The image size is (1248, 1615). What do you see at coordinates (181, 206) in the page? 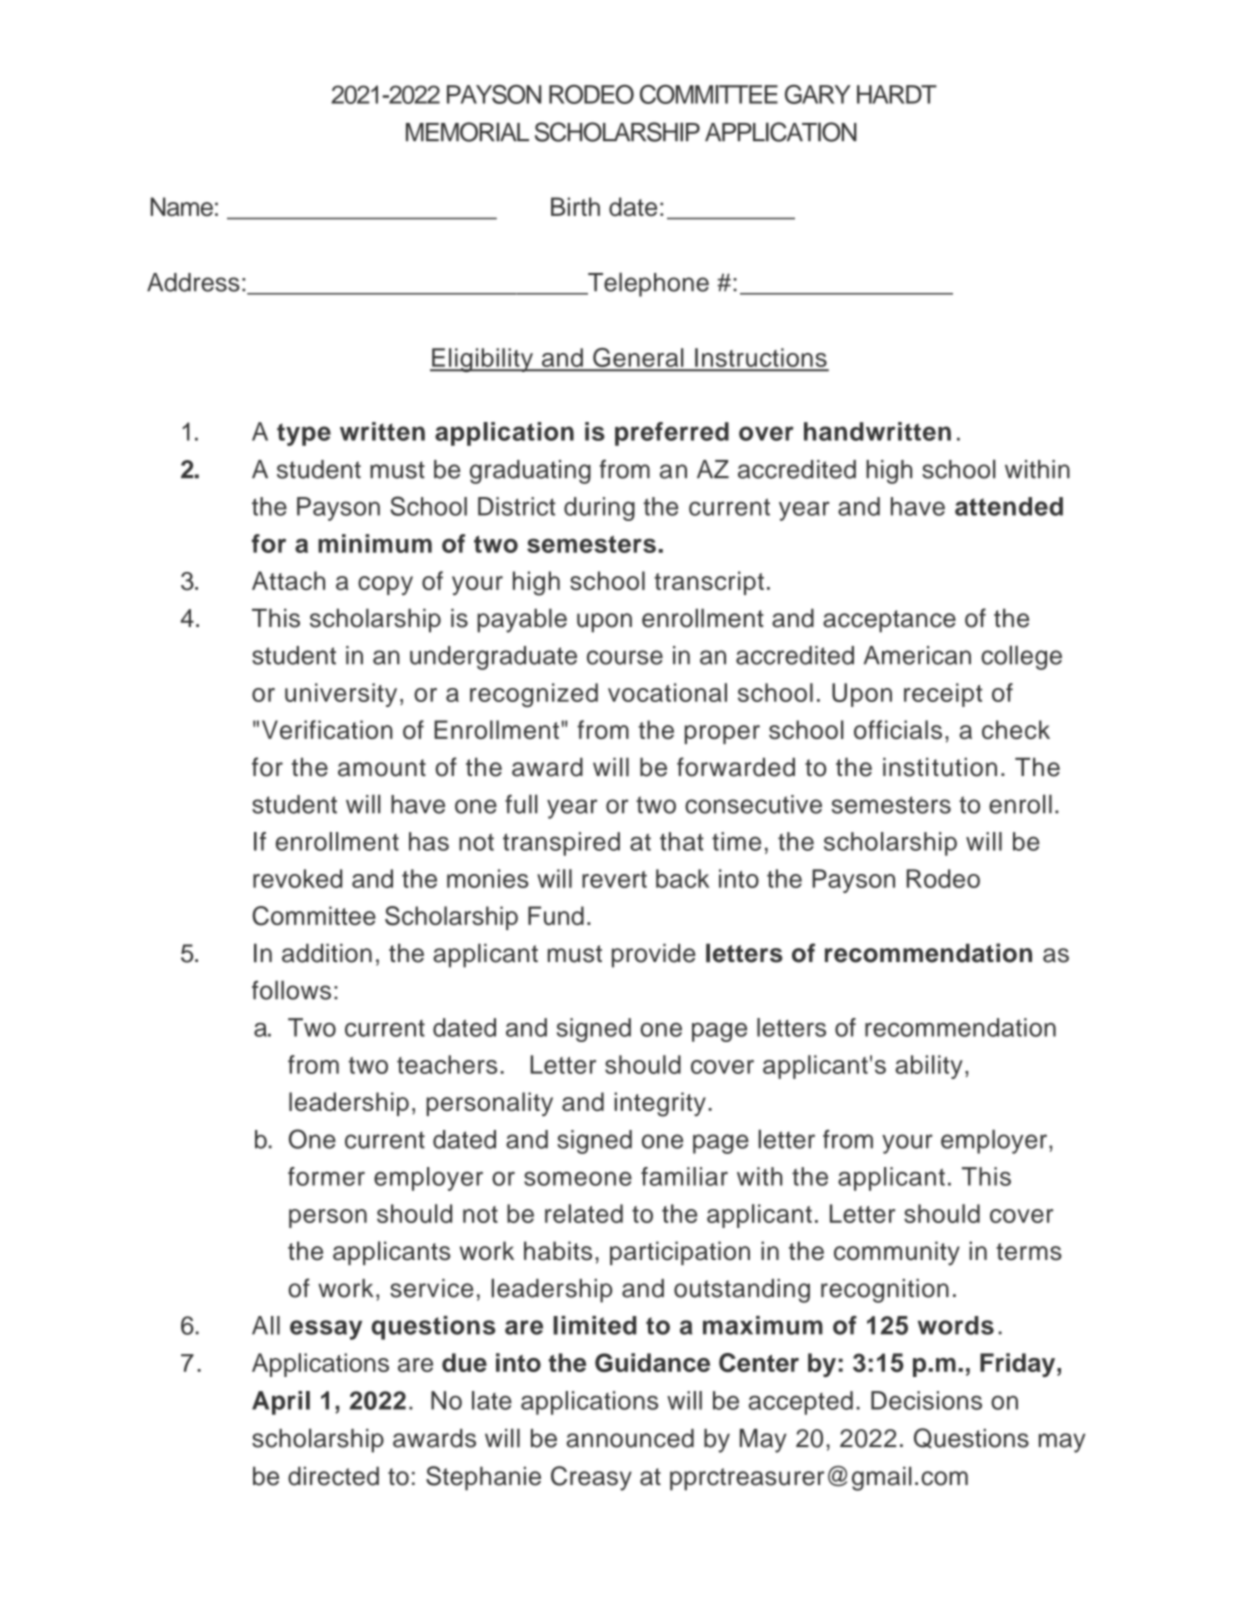
I see `Name` at bounding box center [181, 206].
